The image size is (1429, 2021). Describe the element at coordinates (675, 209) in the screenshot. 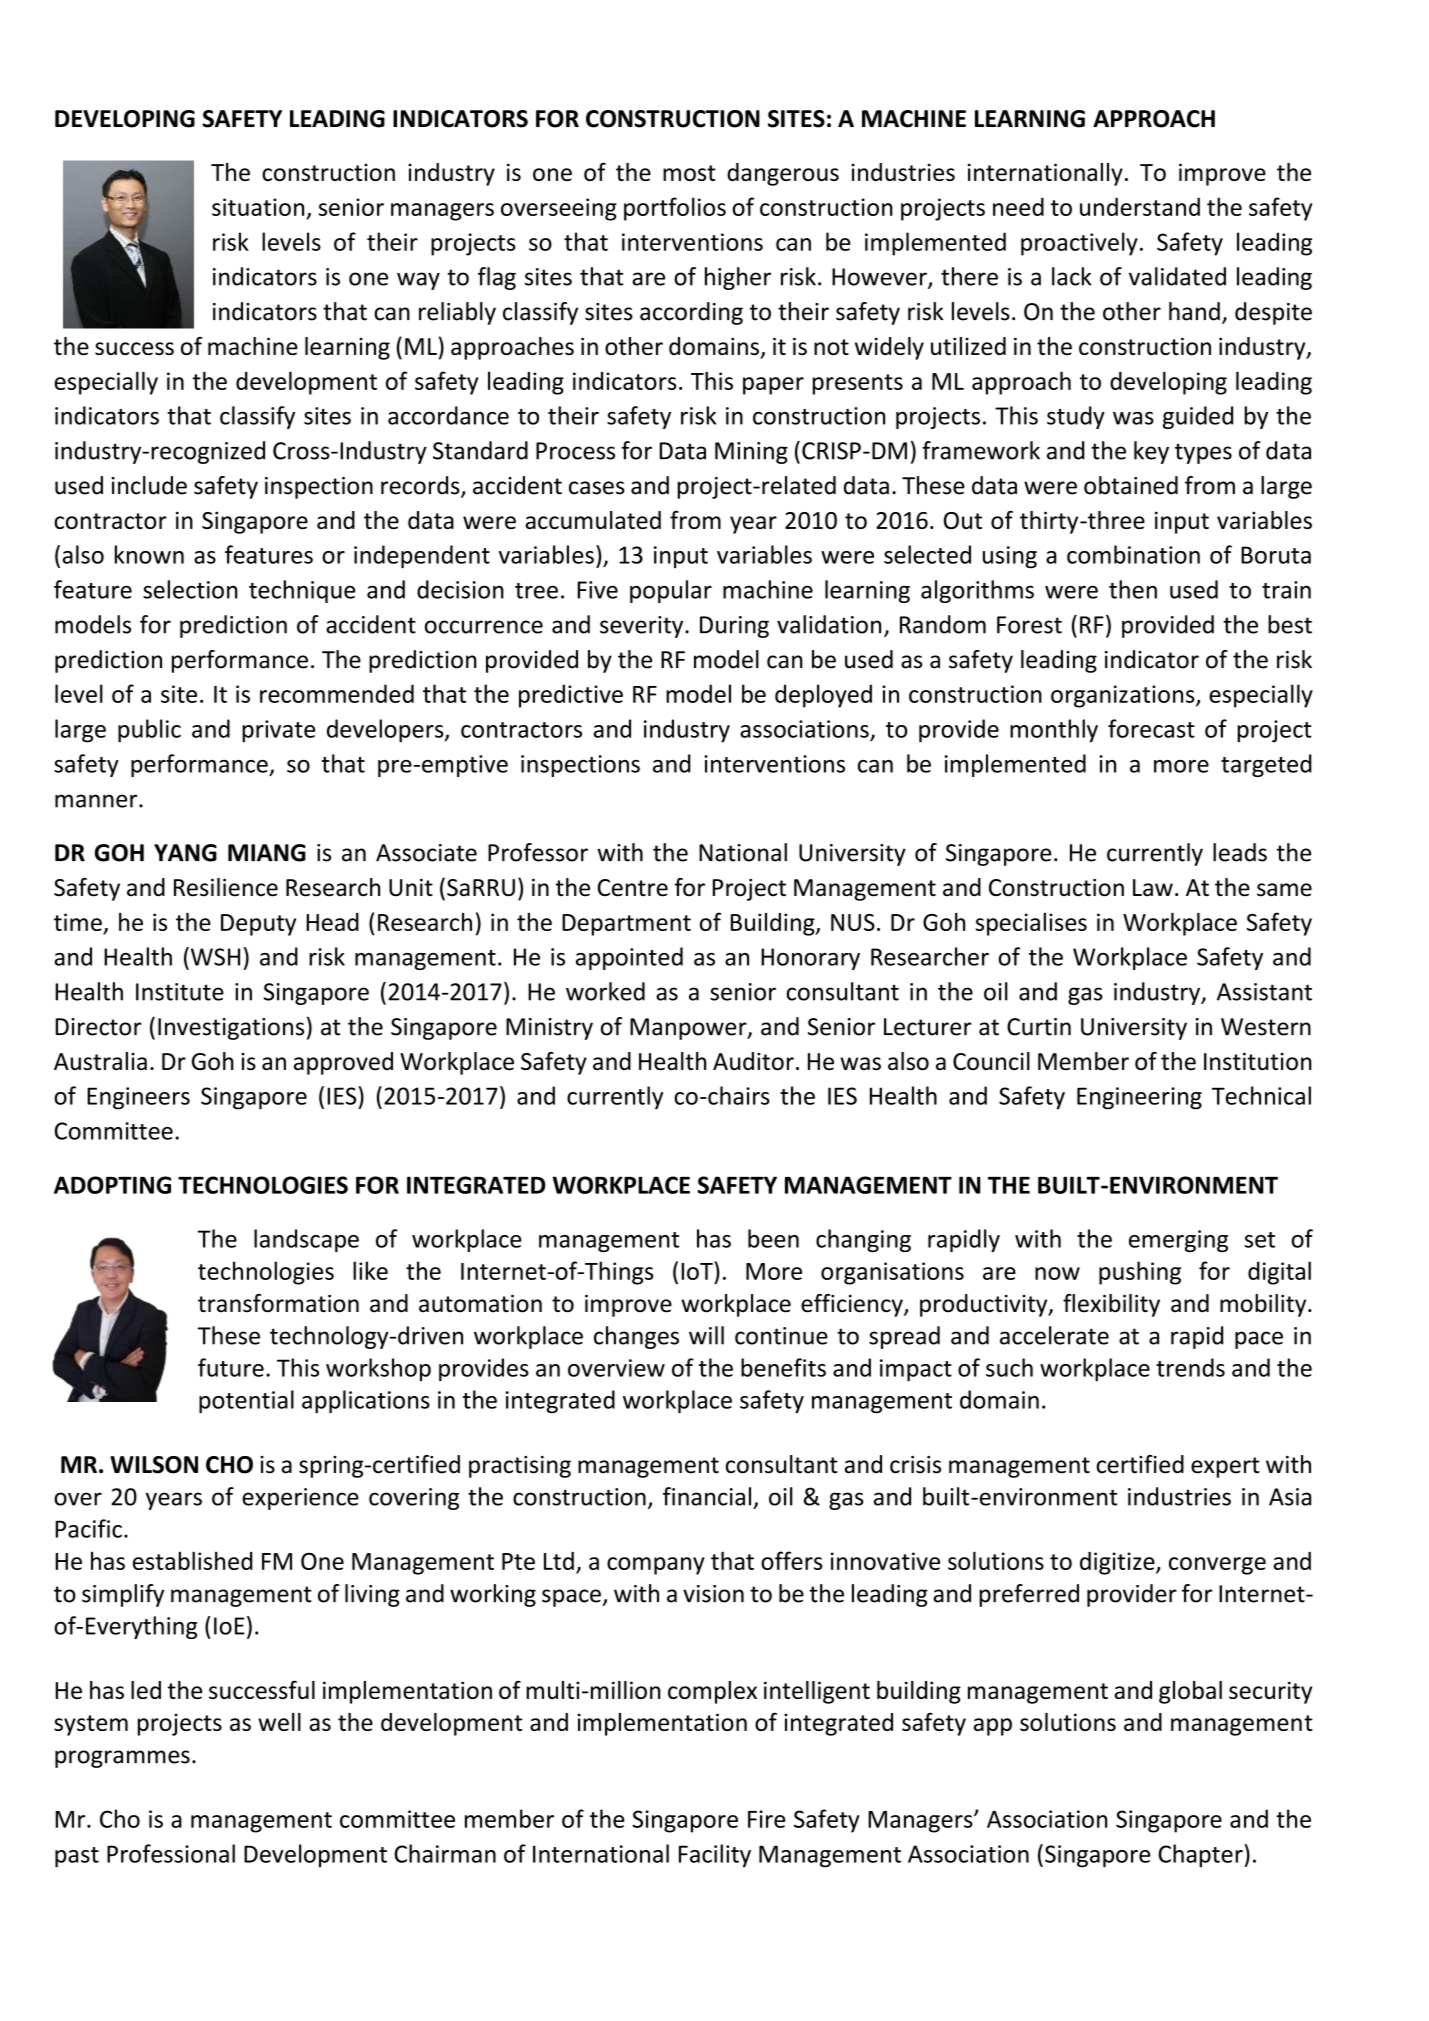

I see `portfolios` at that location.
